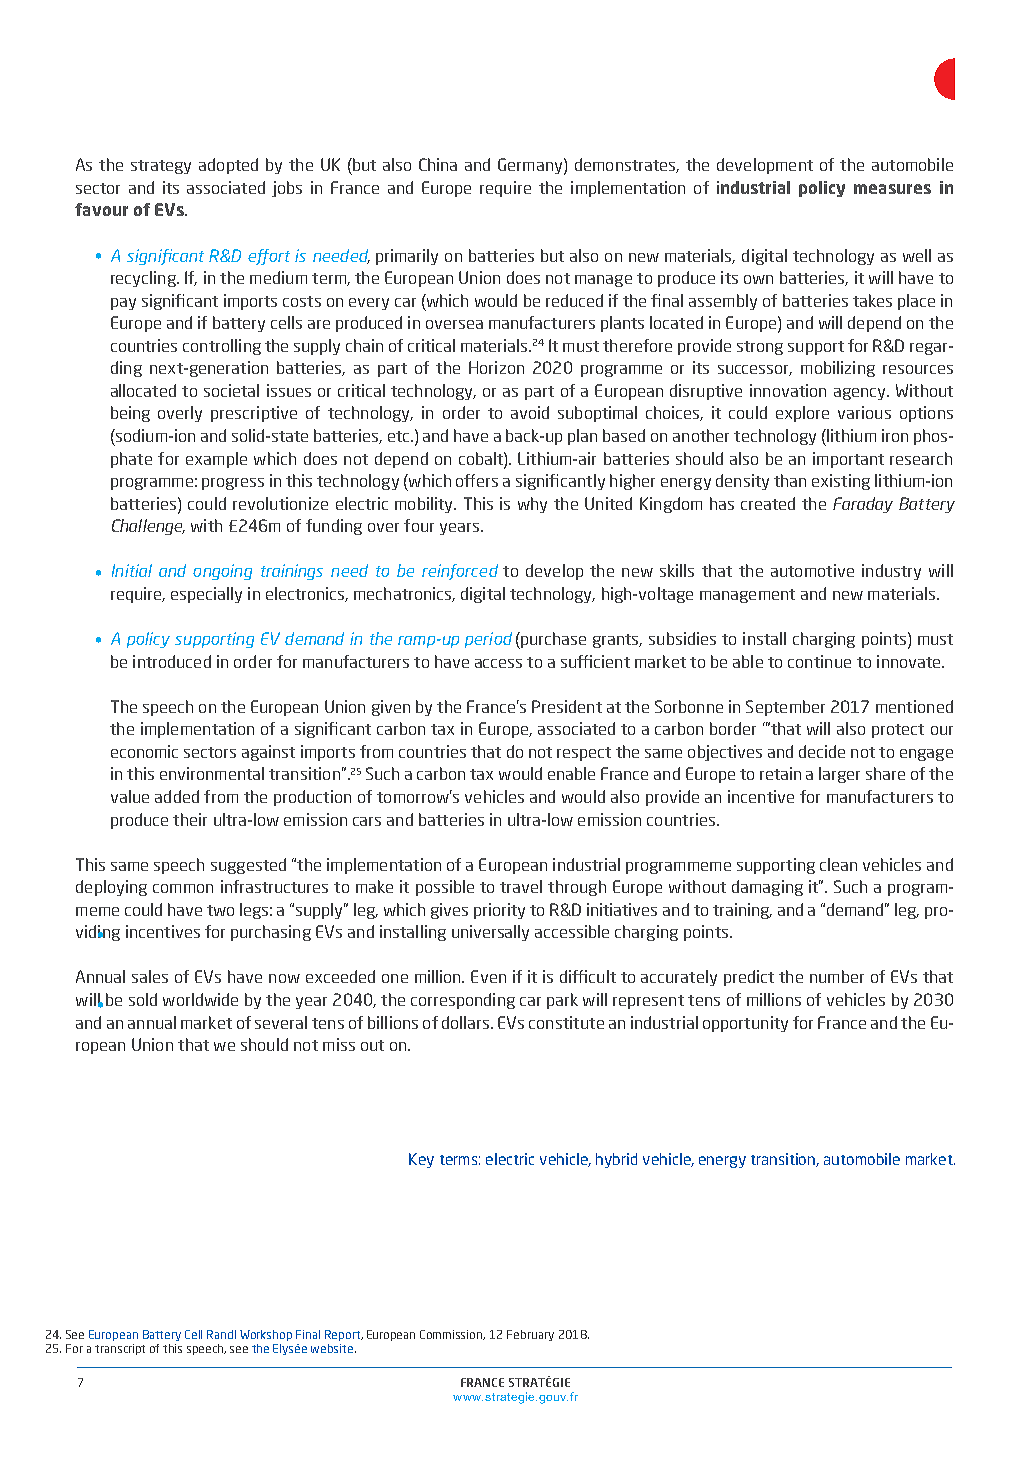  I want to click on China, so click(438, 164).
